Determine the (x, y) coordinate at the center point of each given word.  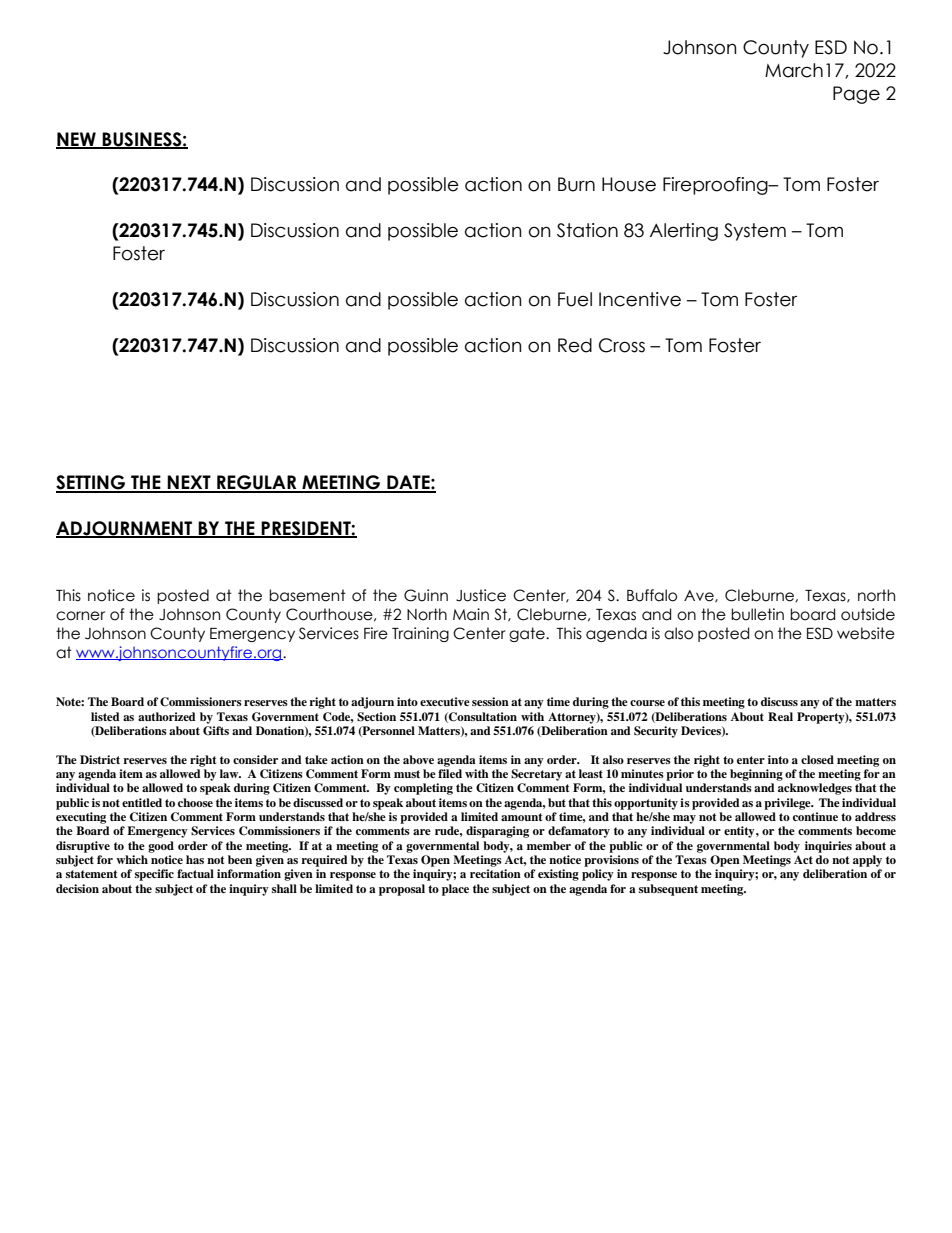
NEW (77, 140)
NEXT (189, 483)
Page (856, 95)
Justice (481, 595)
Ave (700, 596)
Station (587, 230)
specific (154, 875)
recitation (495, 873)
